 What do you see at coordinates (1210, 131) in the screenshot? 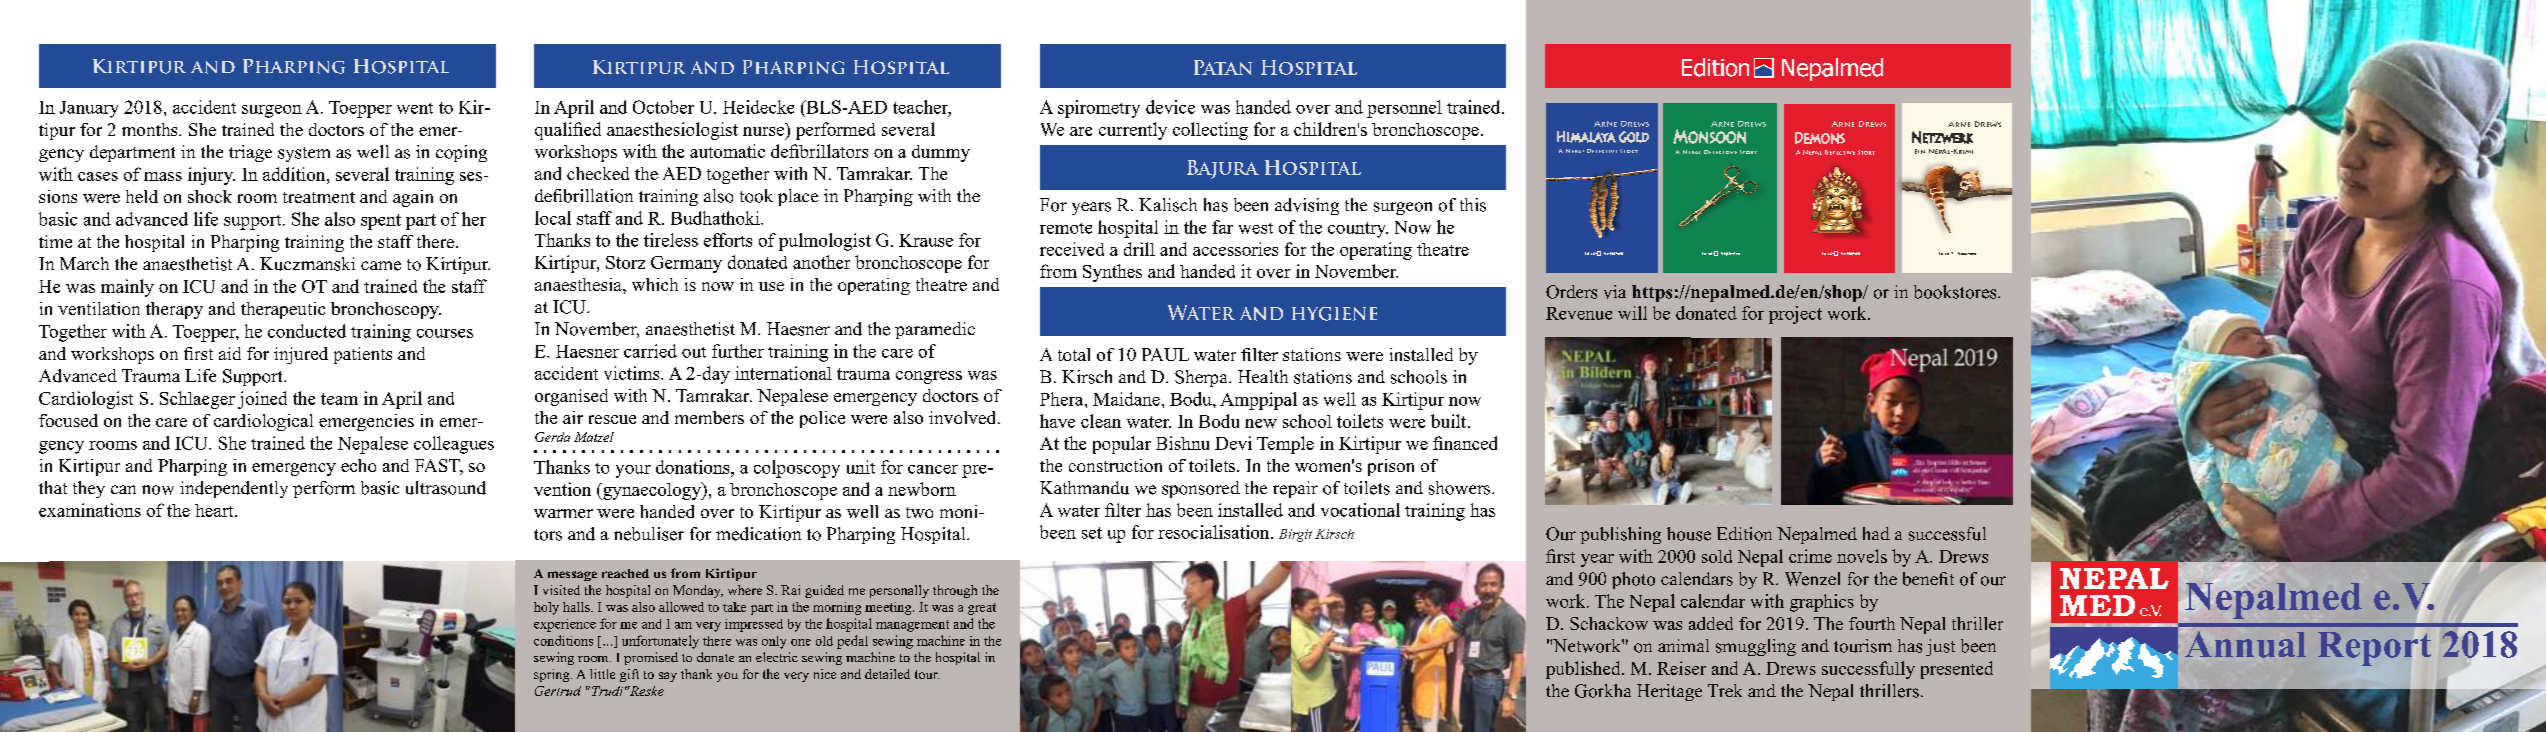
I see `collecting` at bounding box center [1210, 131].
